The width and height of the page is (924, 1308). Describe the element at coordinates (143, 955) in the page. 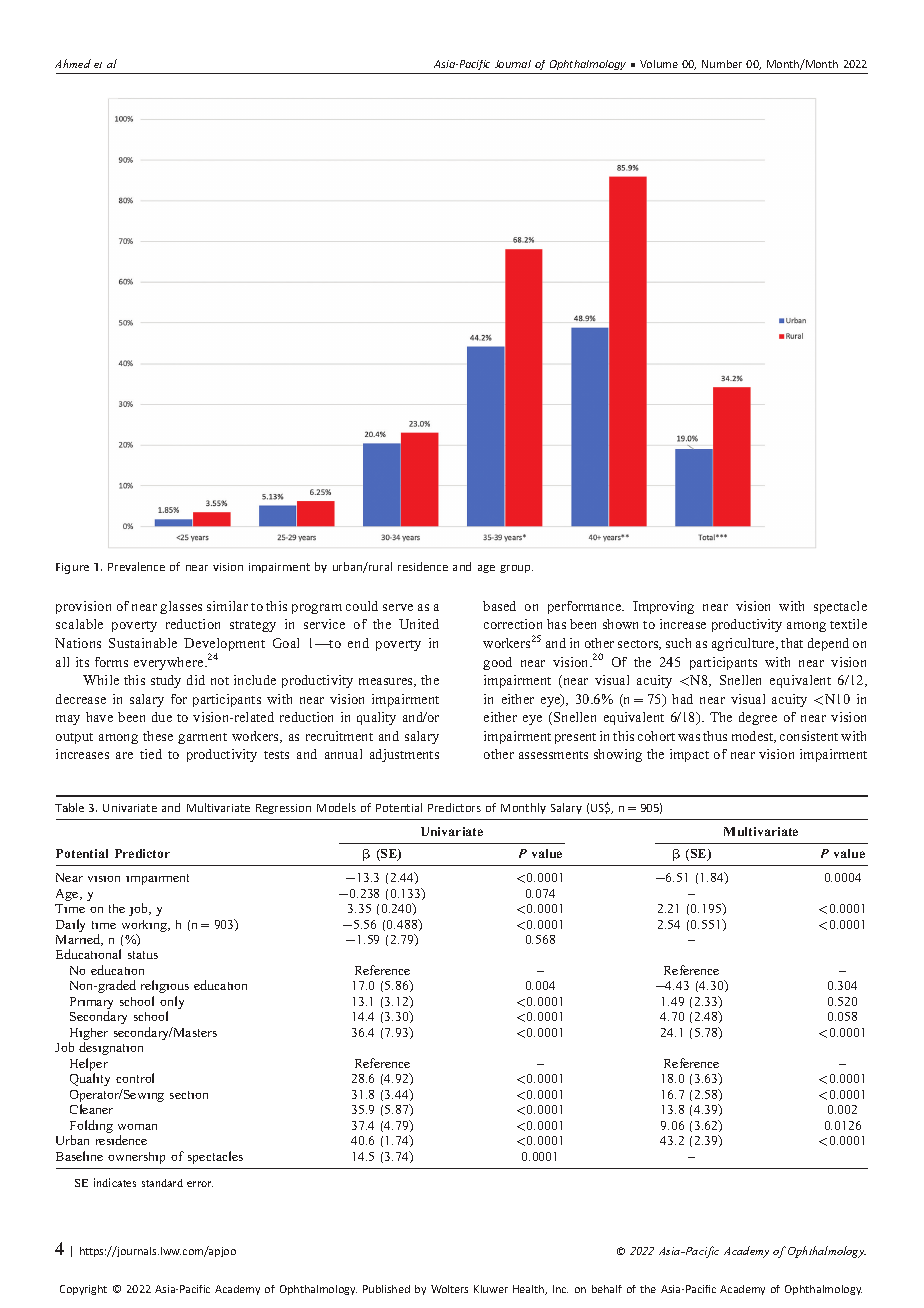

I see `status` at that location.
